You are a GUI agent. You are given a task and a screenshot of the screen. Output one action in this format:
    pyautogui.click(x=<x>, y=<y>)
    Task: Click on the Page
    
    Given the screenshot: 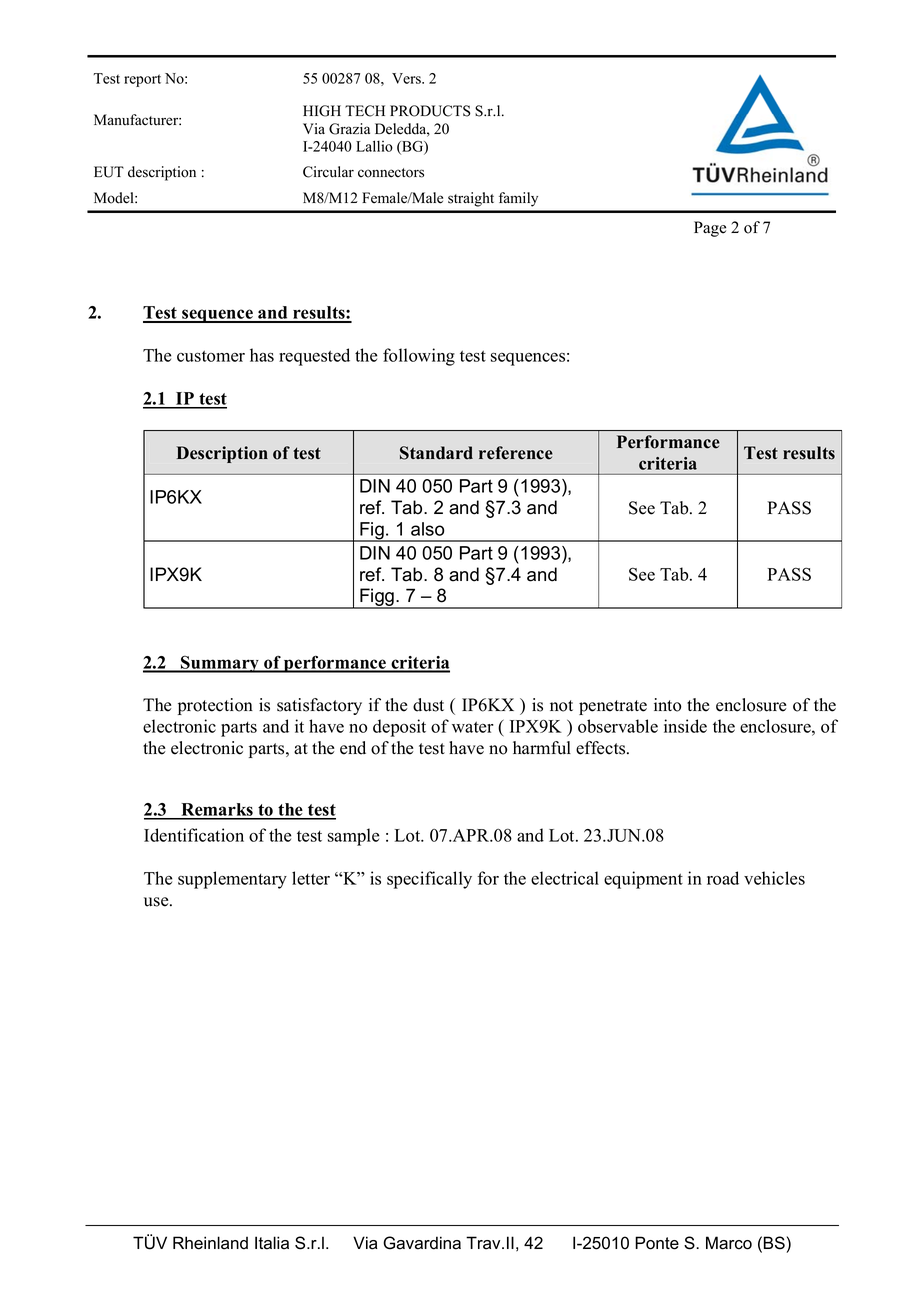 What is the action you would take?
    pyautogui.click(x=710, y=229)
